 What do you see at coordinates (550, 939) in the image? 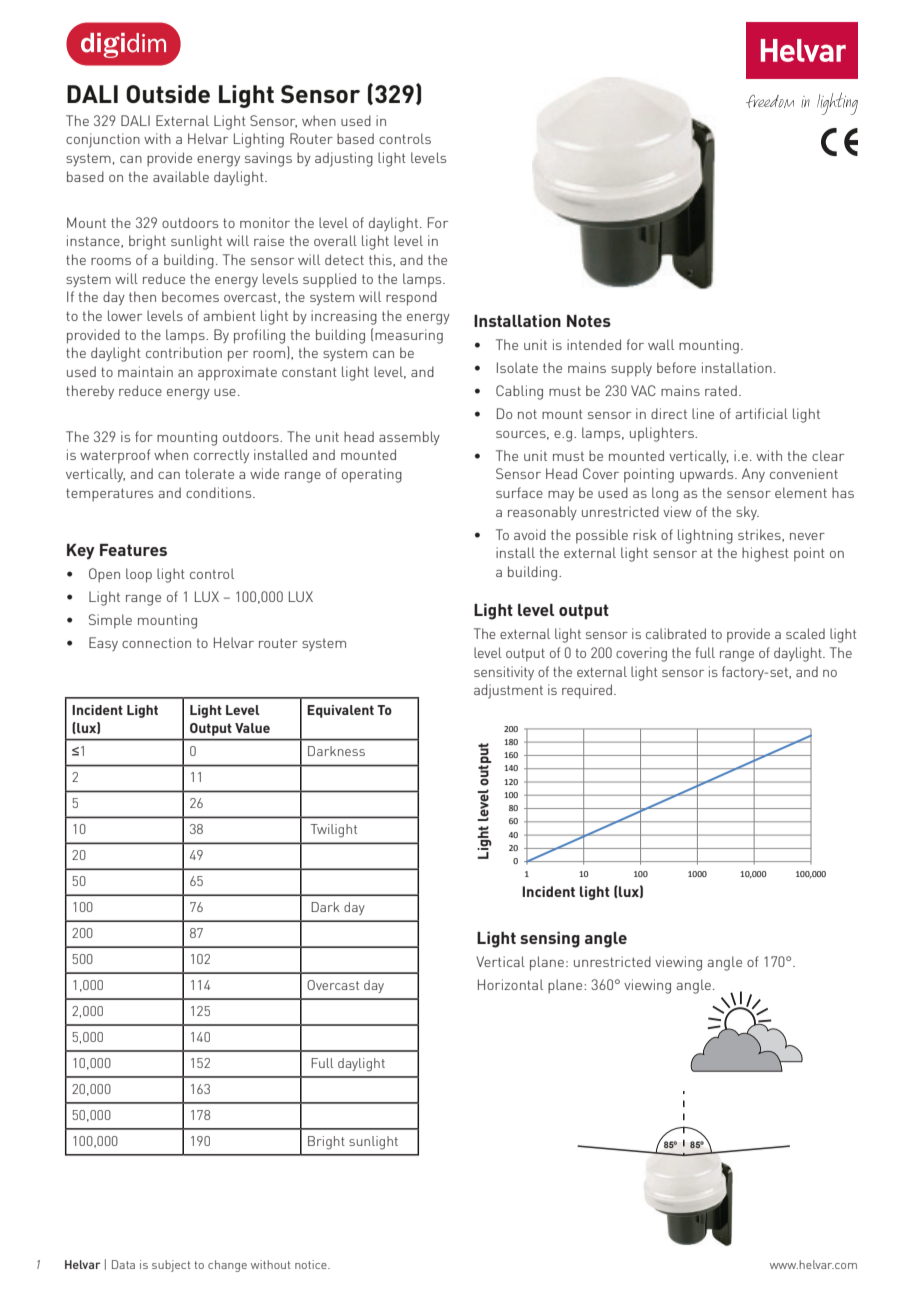
I see `sensing` at bounding box center [550, 939].
